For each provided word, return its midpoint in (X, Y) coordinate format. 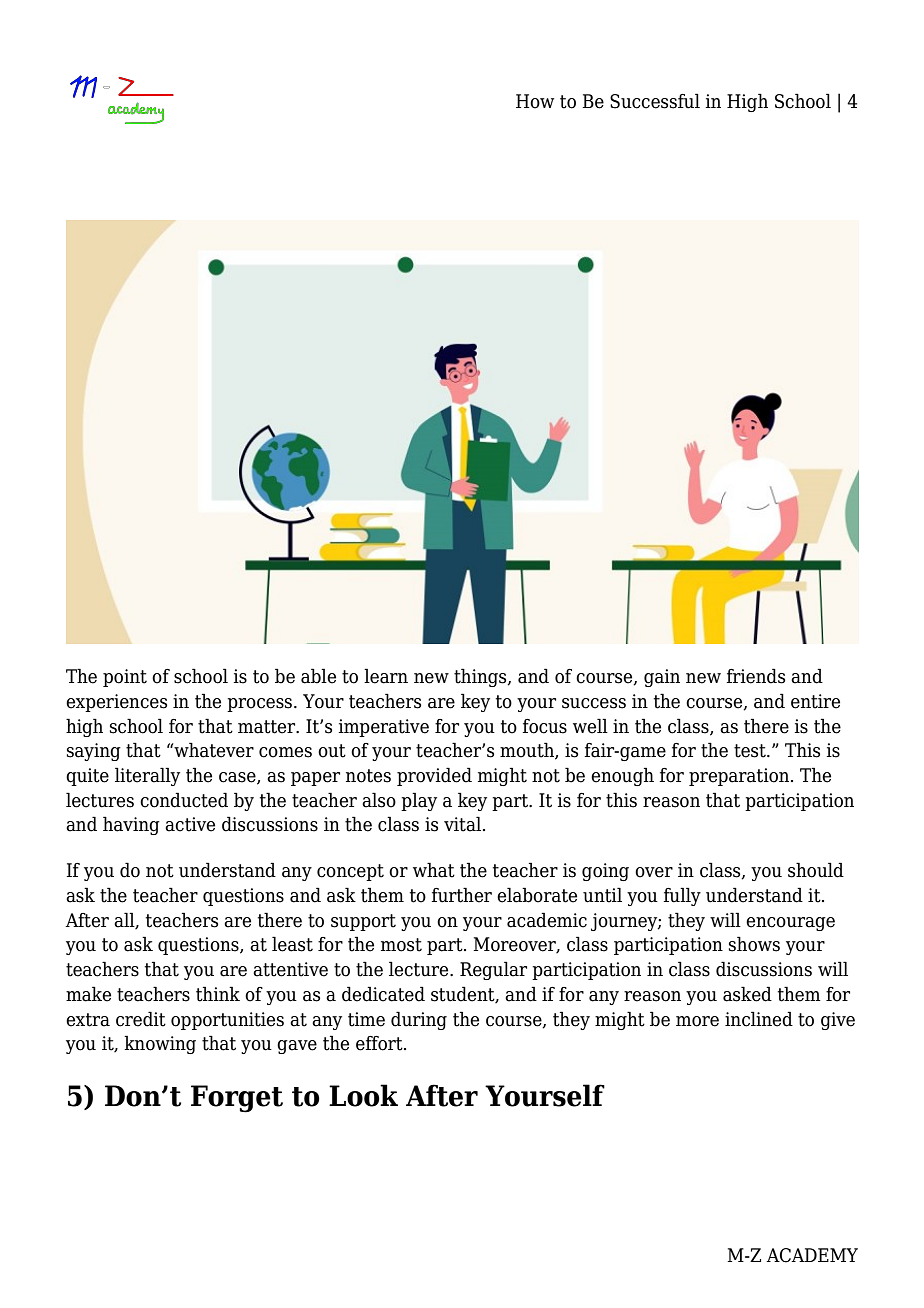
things (481, 677)
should (816, 870)
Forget (237, 1099)
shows (754, 944)
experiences (116, 703)
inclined (759, 1019)
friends (756, 676)
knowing (160, 1044)
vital (462, 824)
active (190, 824)
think (218, 994)
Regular (493, 970)
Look (363, 1095)
